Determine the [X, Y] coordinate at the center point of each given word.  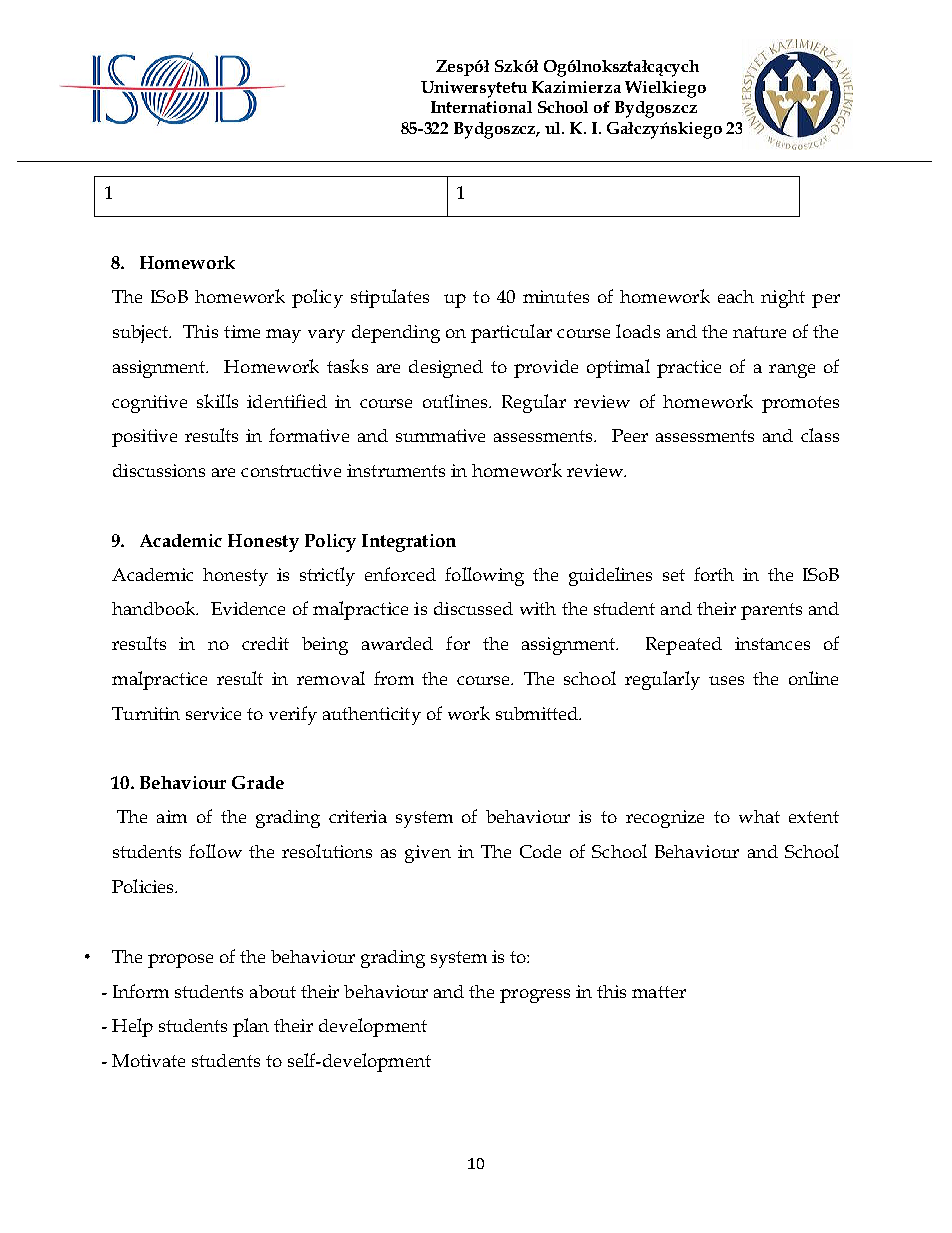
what [759, 816]
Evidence [248, 608]
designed [446, 369]
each [736, 296]
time [242, 331]
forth [714, 574]
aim [172, 816]
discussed [473, 608]
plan [251, 1027]
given [428, 854]
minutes [556, 296]
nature [759, 332]
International [481, 107]
